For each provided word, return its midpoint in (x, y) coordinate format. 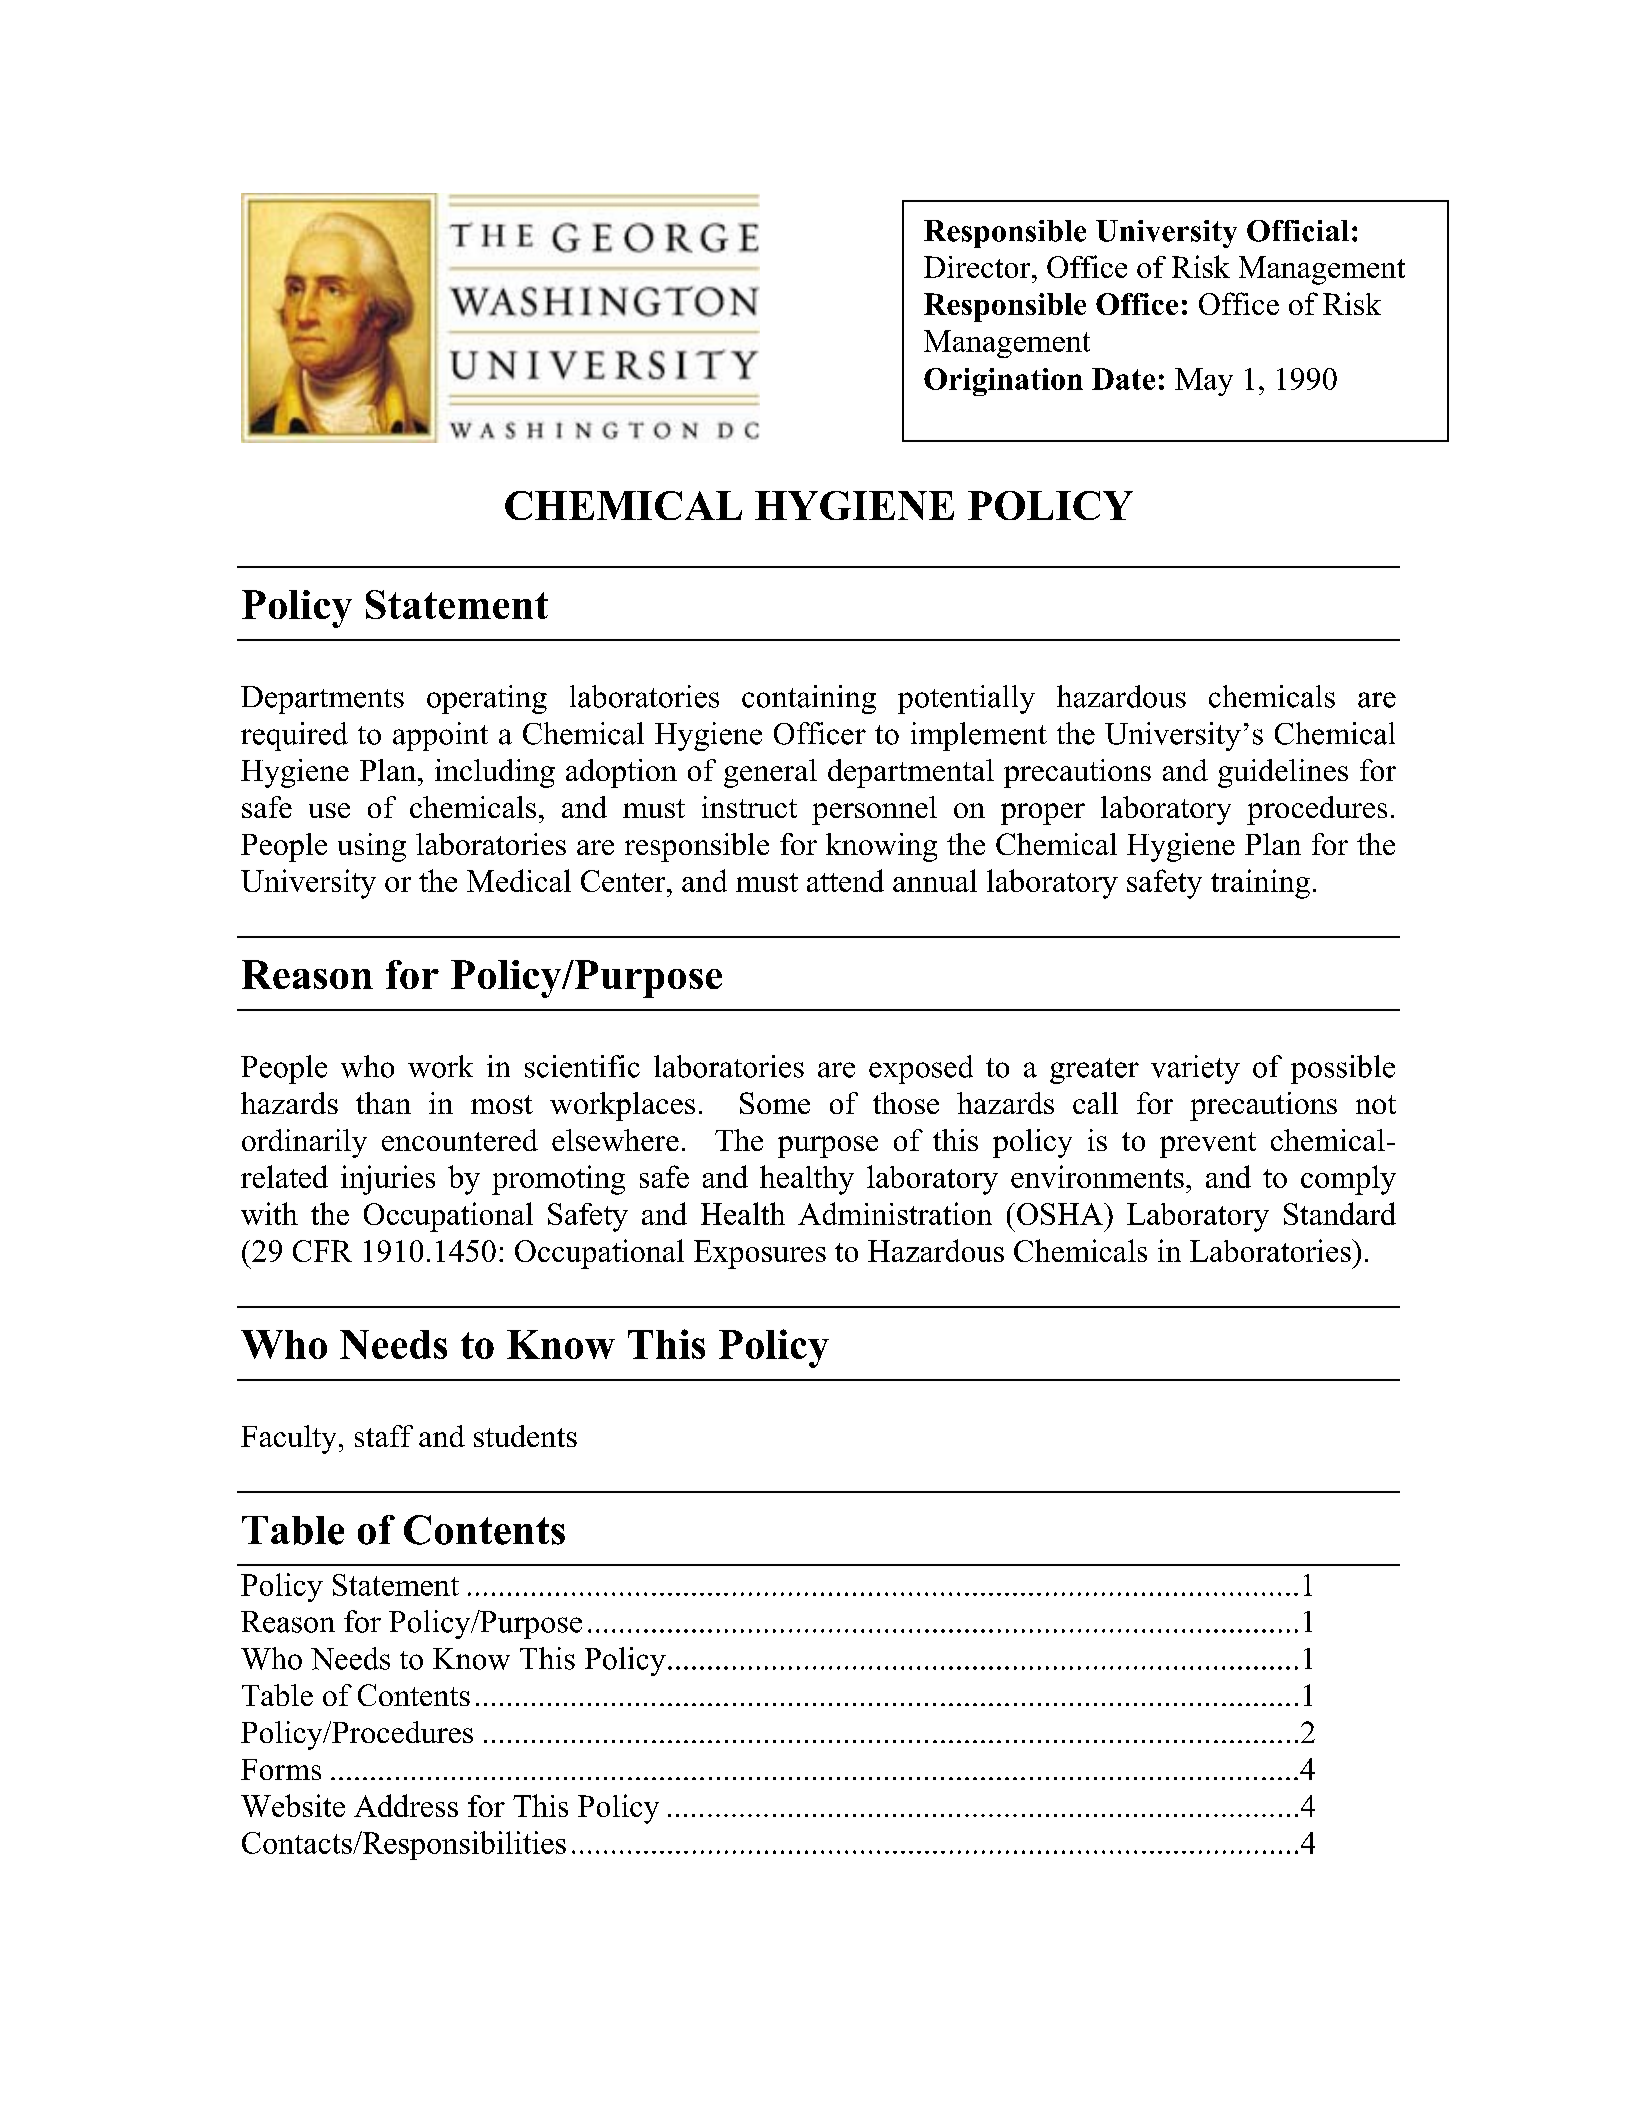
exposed (921, 1069)
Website (293, 1805)
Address (406, 1805)
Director (978, 267)
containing (809, 699)
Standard (1340, 1213)
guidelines (1283, 773)
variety (1195, 1069)
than (383, 1103)
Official (1298, 231)
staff (384, 1436)
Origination (1003, 382)
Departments (322, 700)
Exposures (760, 1254)
